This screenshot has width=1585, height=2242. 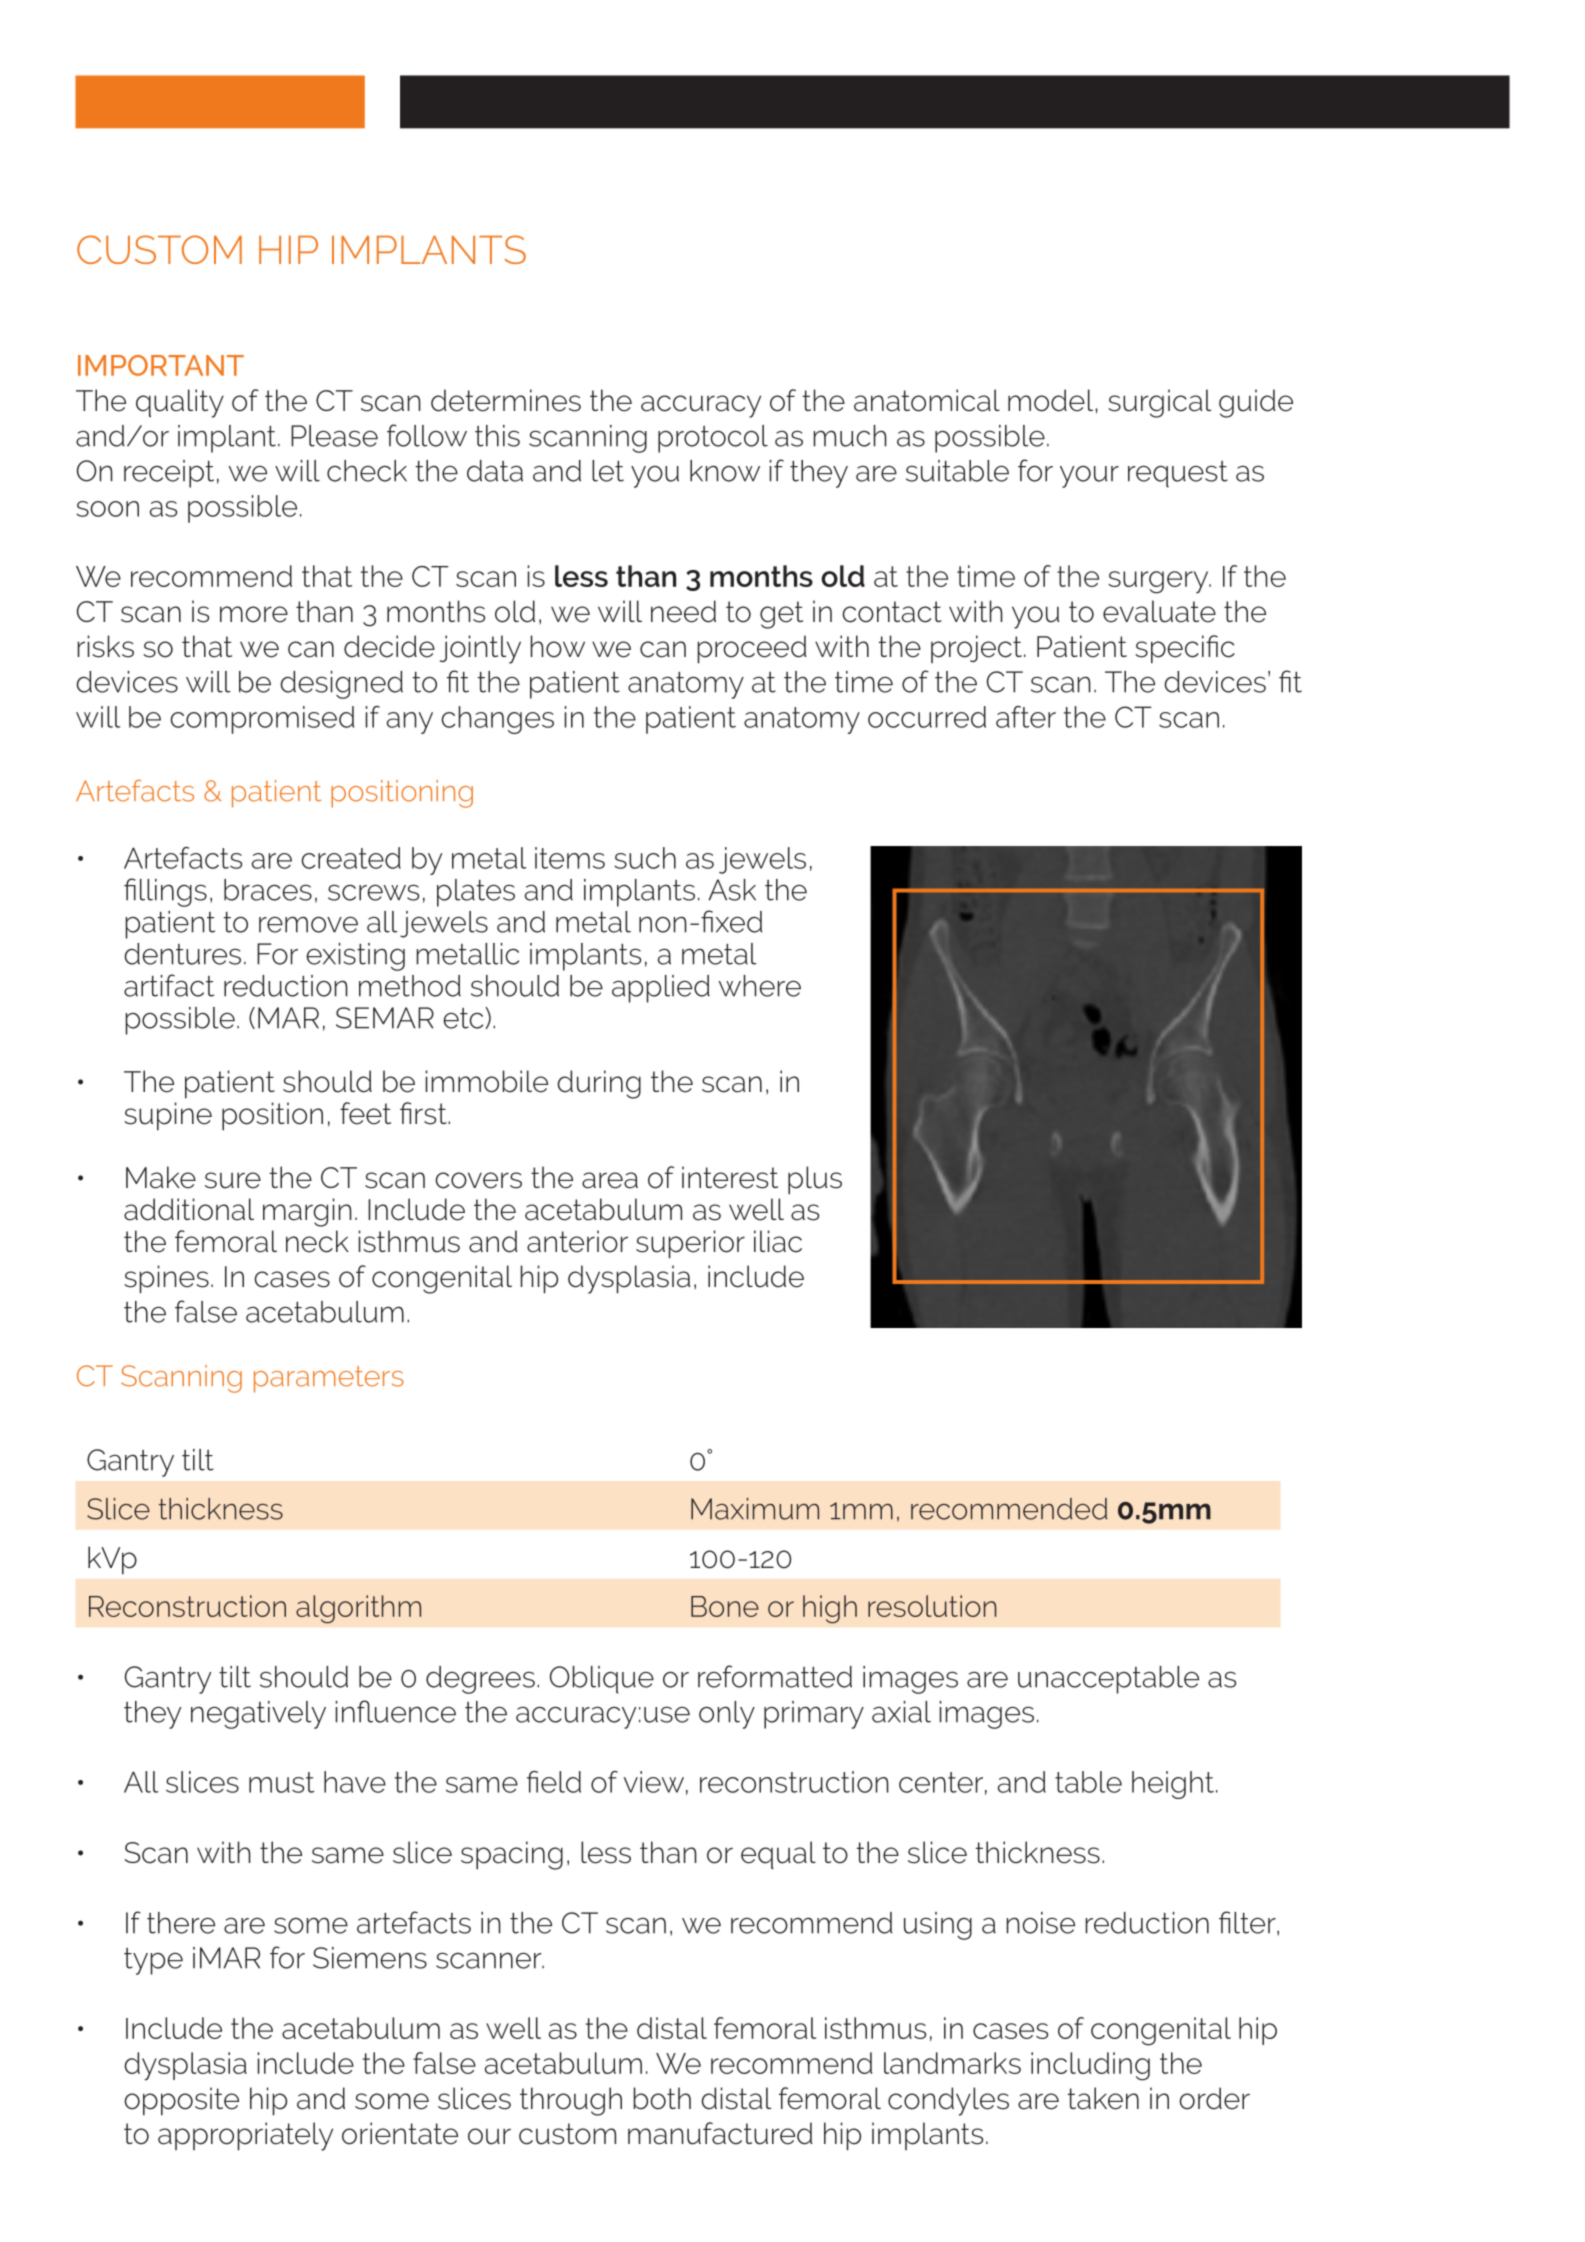 What do you see at coordinates (181, 2101) in the screenshot?
I see `opposite` at bounding box center [181, 2101].
